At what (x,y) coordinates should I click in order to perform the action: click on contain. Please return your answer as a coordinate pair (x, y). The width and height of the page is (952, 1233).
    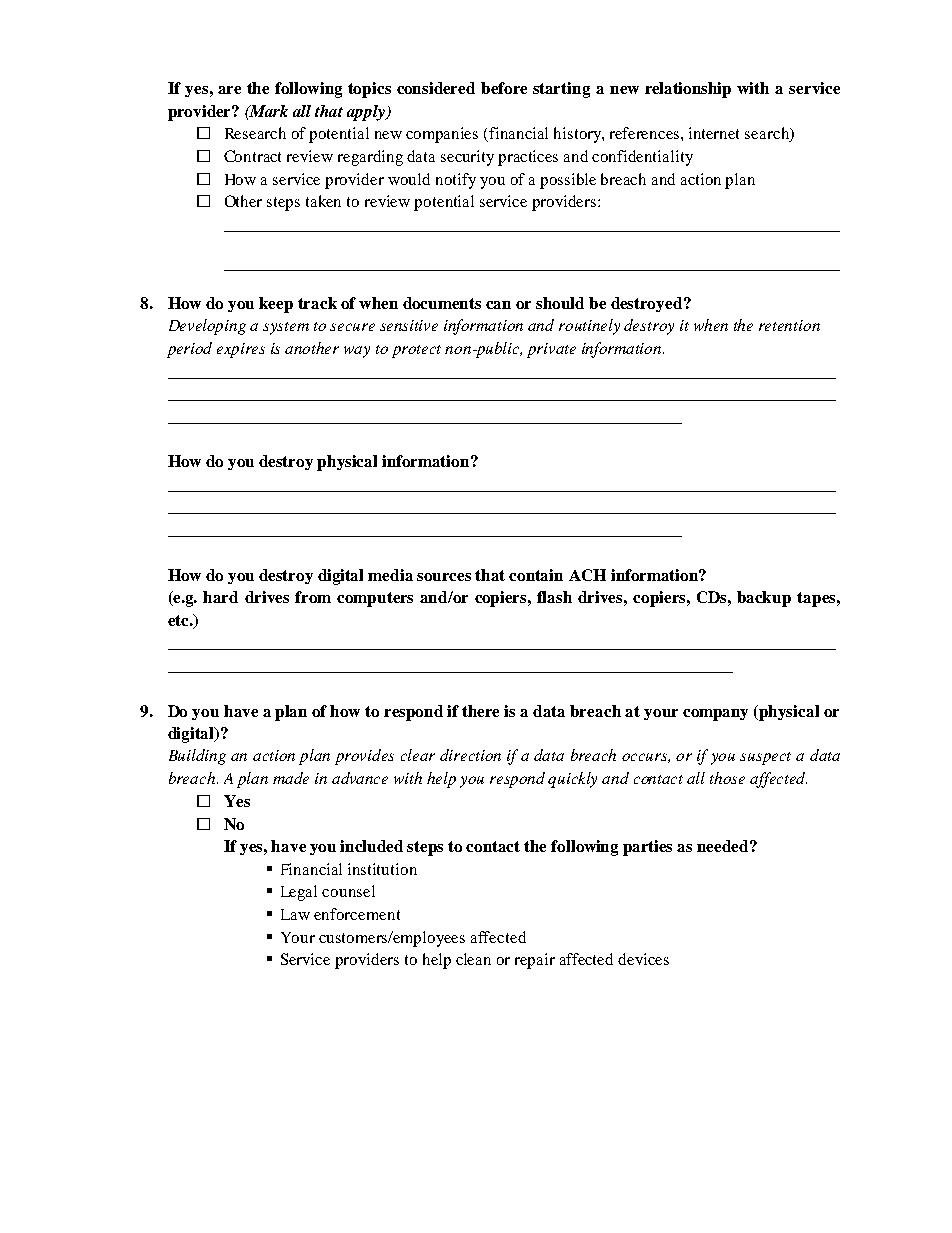
    Looking at the image, I should click on (536, 575).
